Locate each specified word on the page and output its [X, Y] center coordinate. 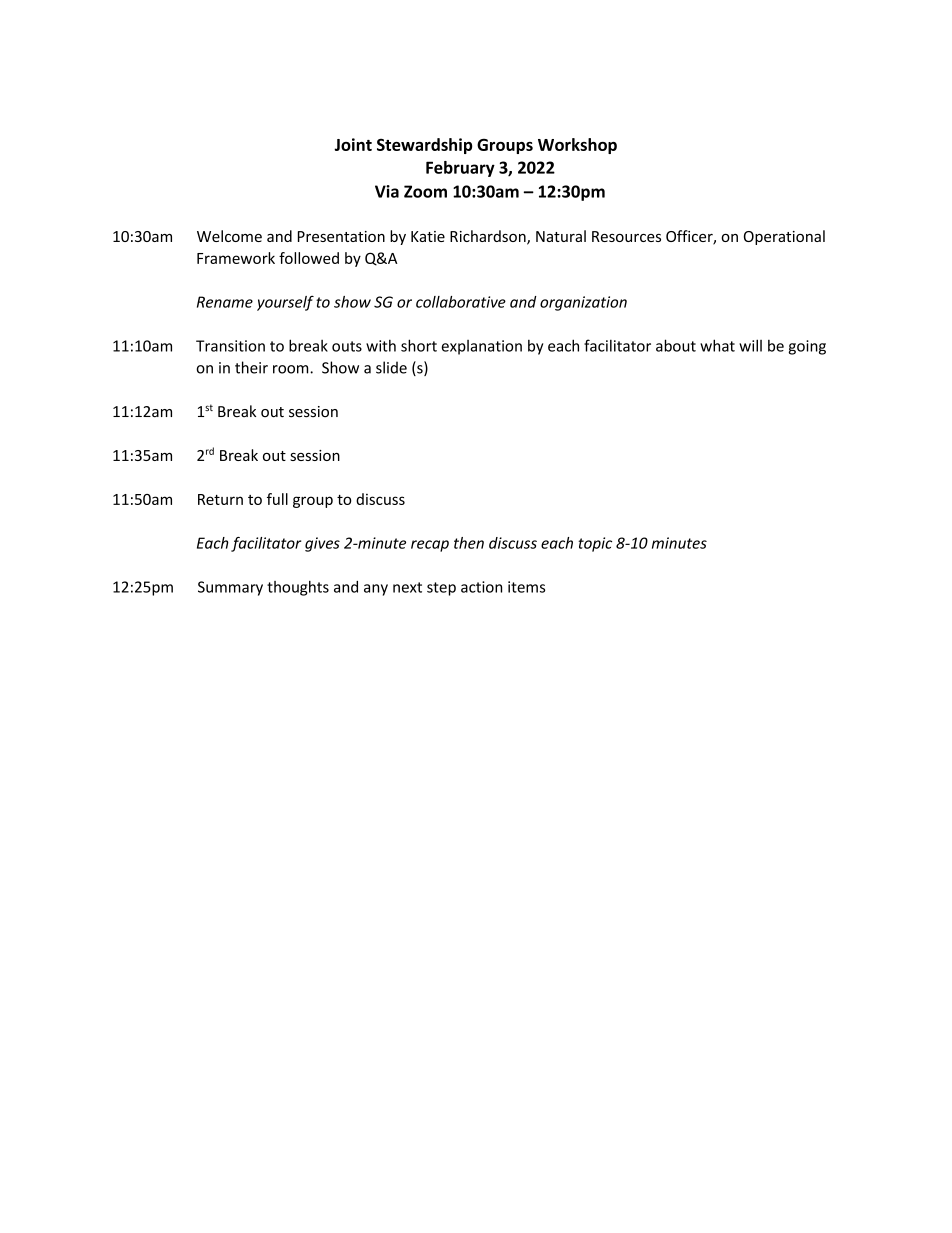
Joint [353, 144]
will [750, 345]
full [277, 499]
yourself [285, 303]
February [460, 169]
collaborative [461, 302]
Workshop [577, 146]
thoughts [298, 588]
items [526, 587]
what [717, 345]
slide [391, 367]
